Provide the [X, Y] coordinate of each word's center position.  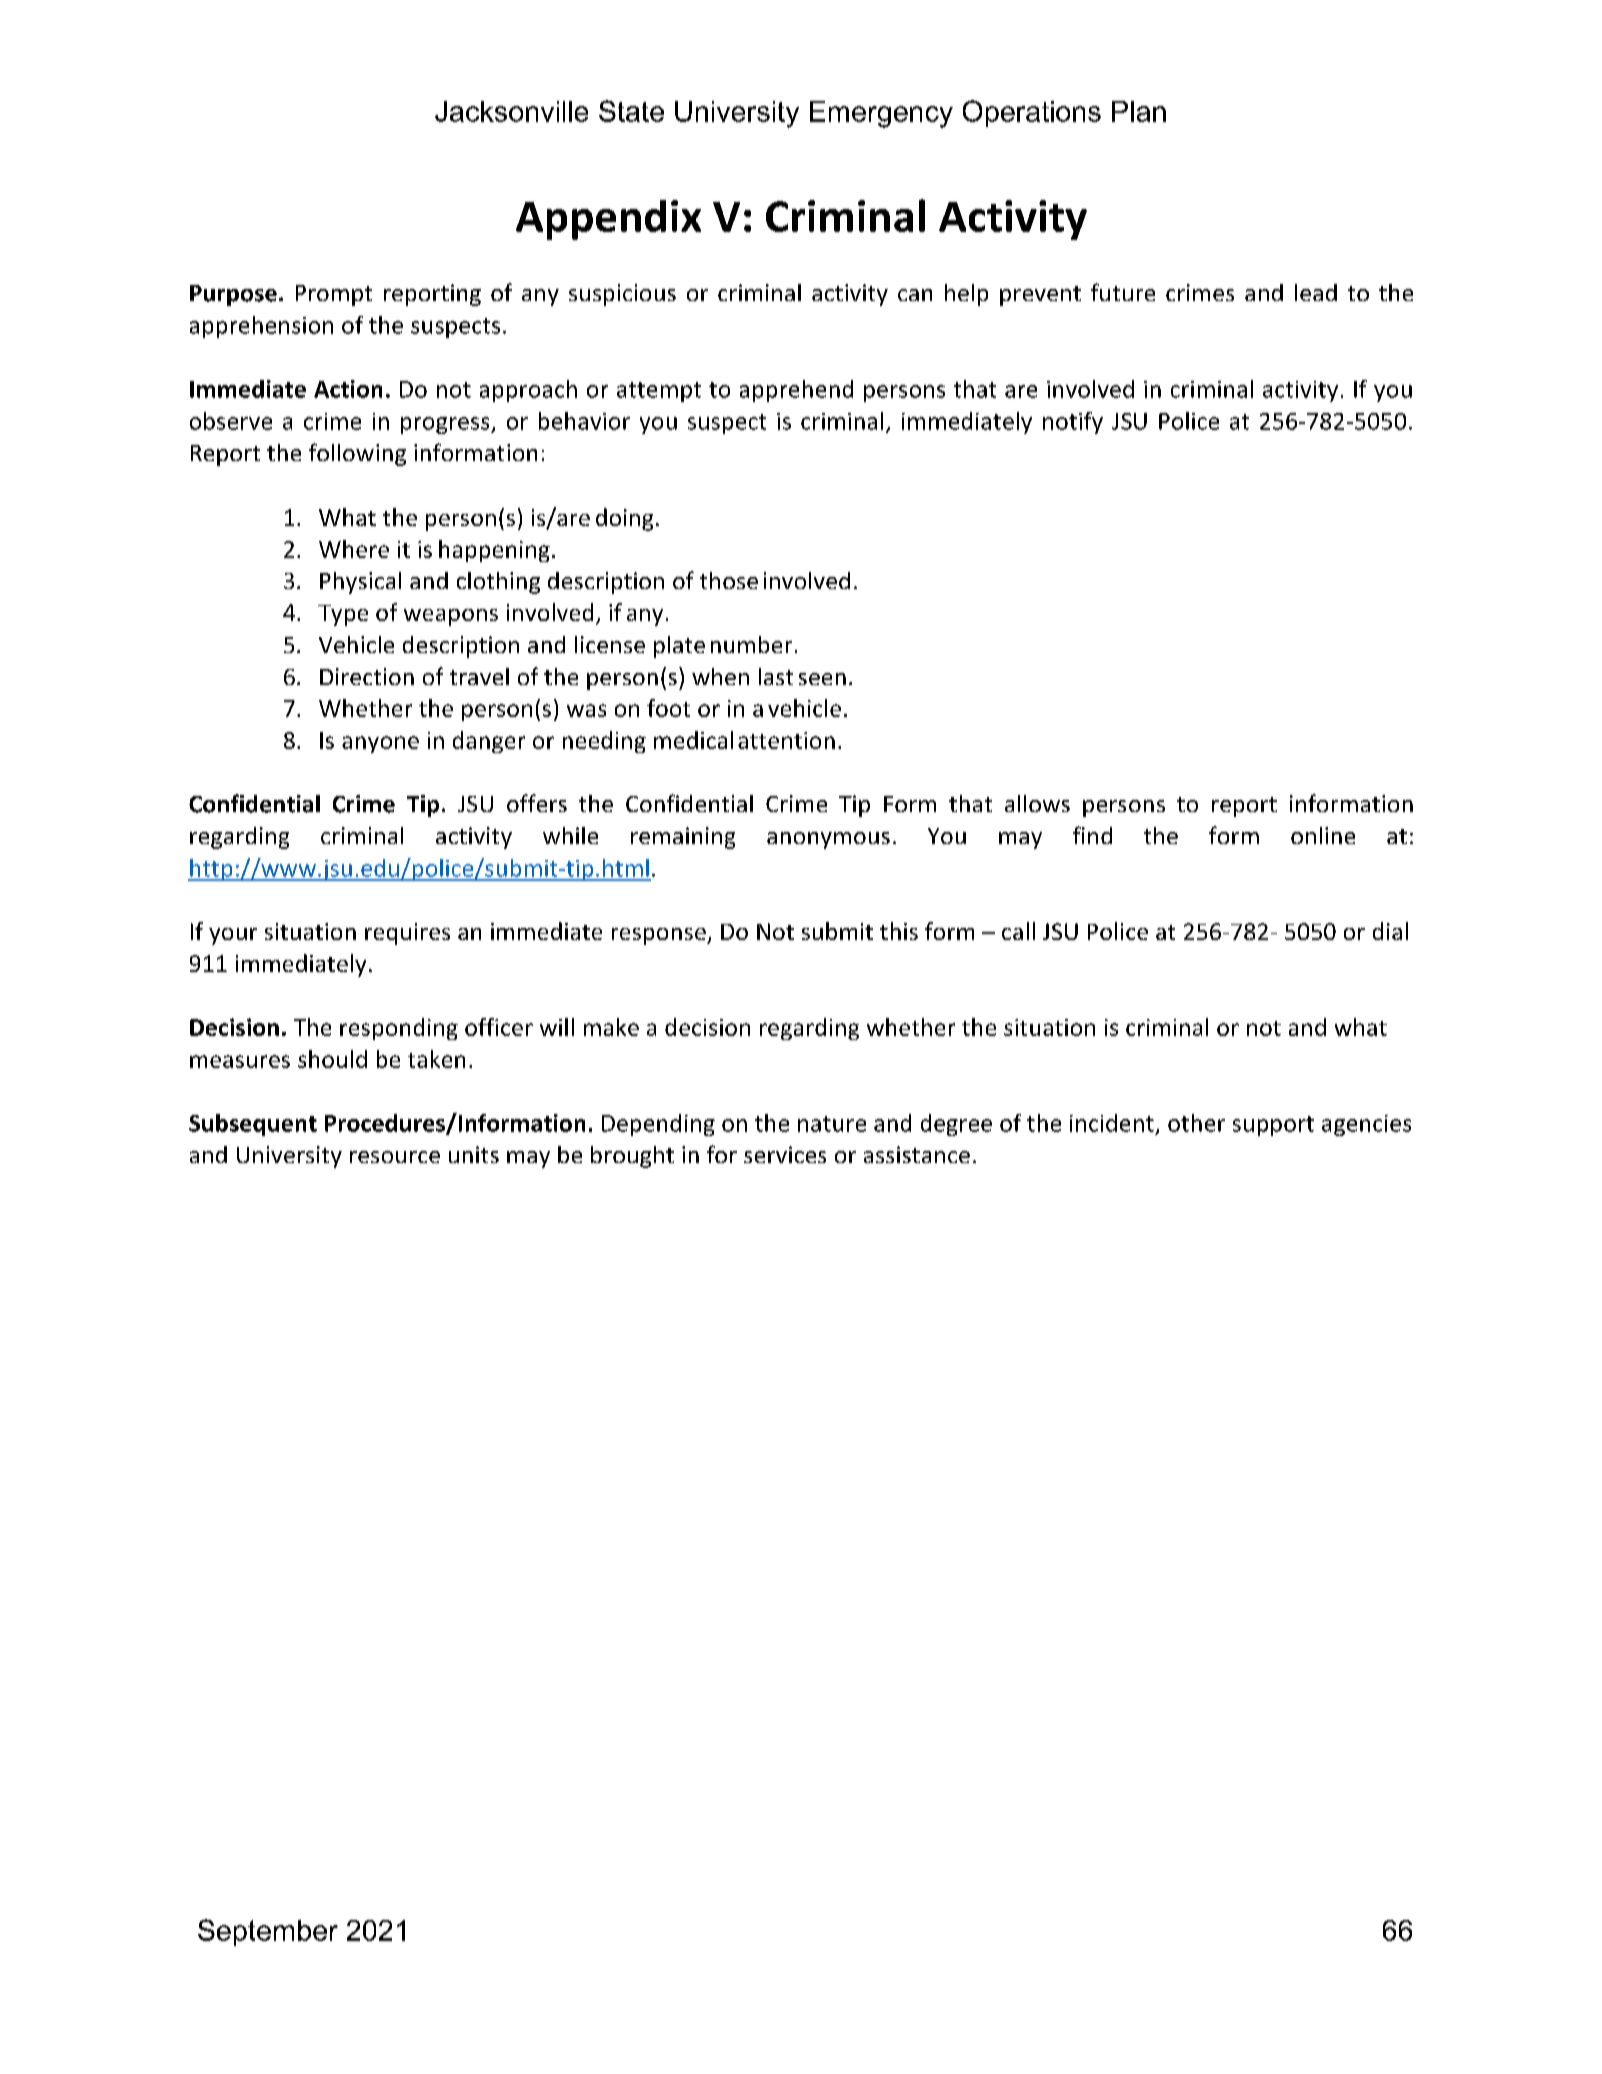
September [268, 1932]
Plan [1139, 111]
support [1273, 1126]
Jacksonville [511, 111]
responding [399, 1029]
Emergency [881, 114]
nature [832, 1124]
